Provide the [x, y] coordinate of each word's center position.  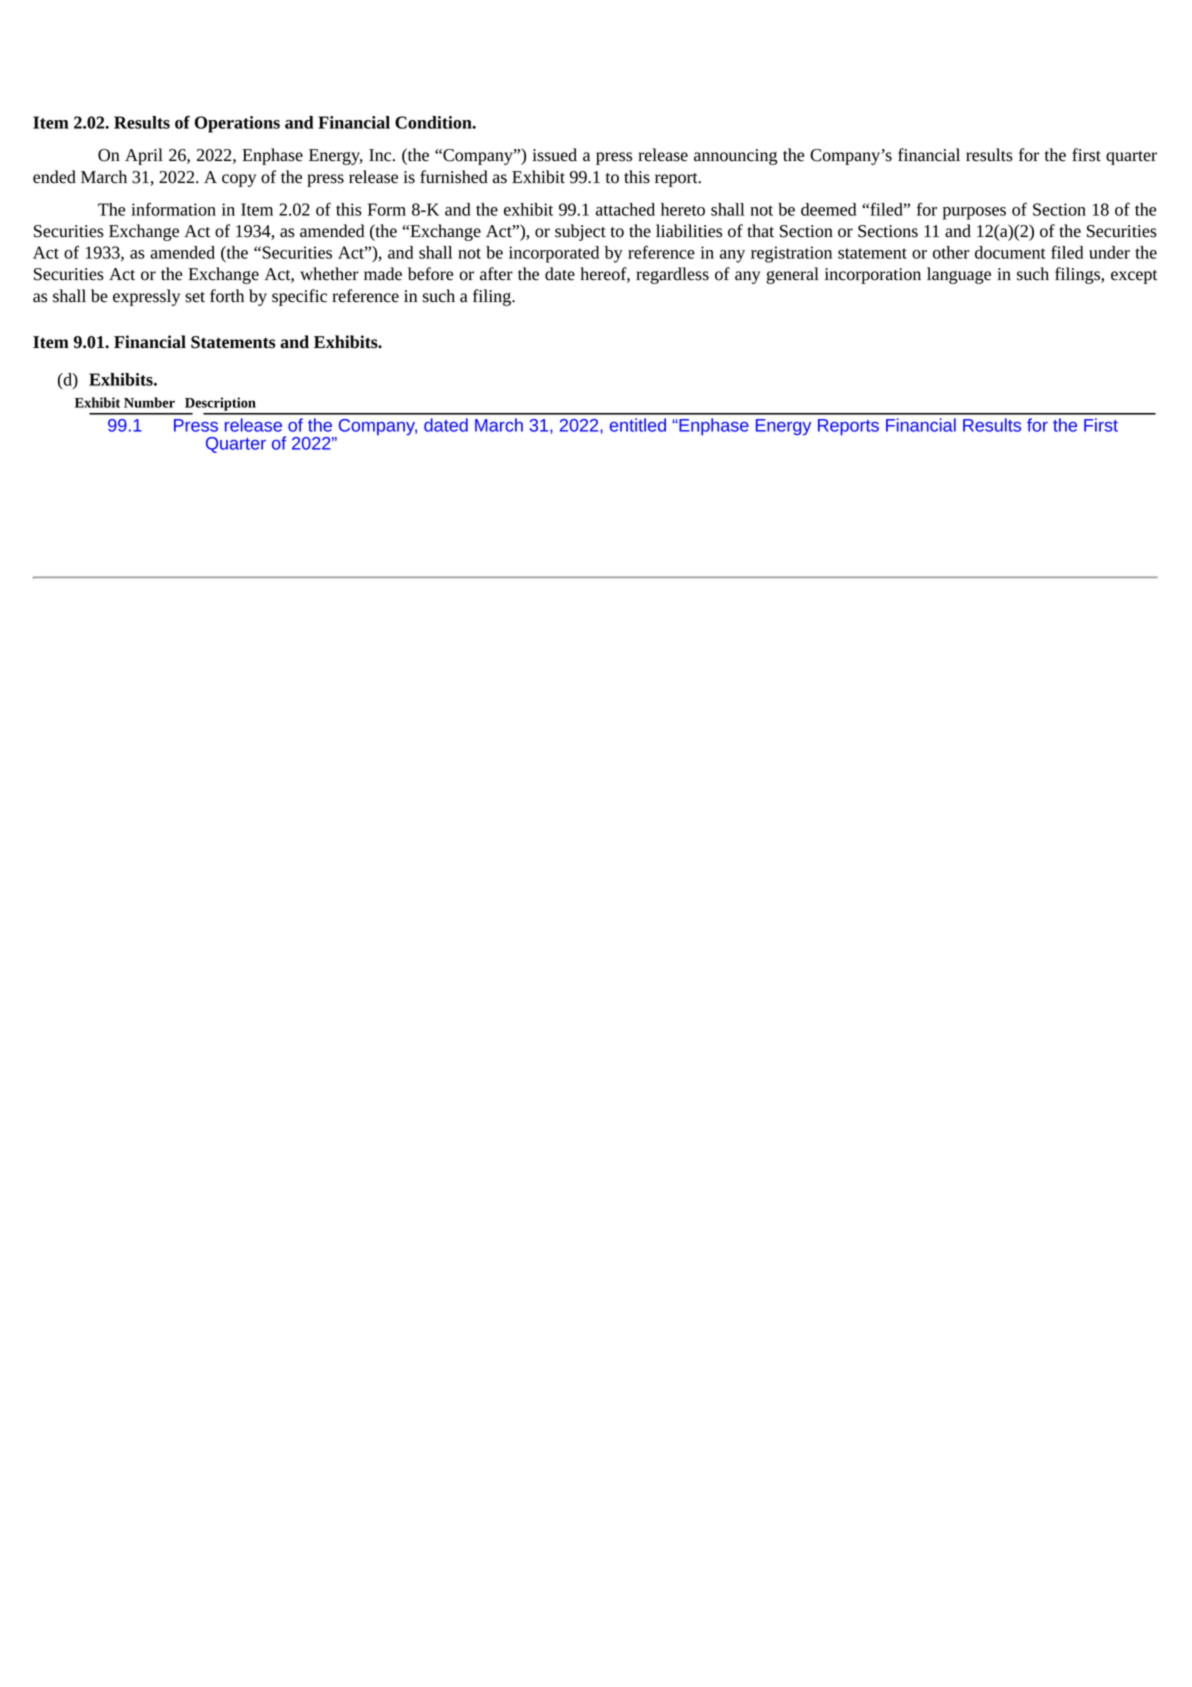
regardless [672, 275]
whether [329, 274]
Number [149, 402]
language [959, 275]
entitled [638, 425]
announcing [735, 157]
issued [554, 155]
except [1134, 277]
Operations [237, 124]
